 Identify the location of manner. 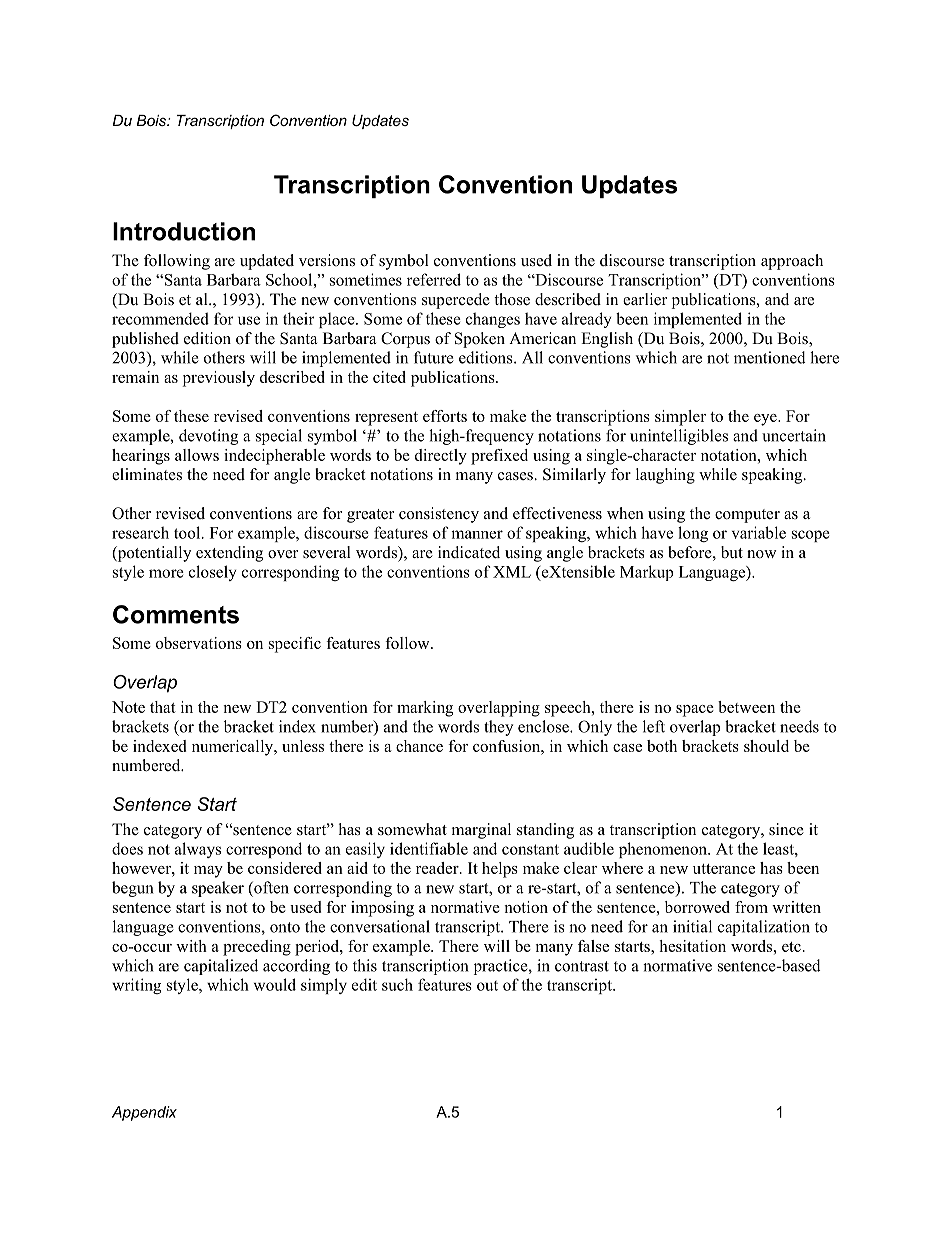
(477, 534).
